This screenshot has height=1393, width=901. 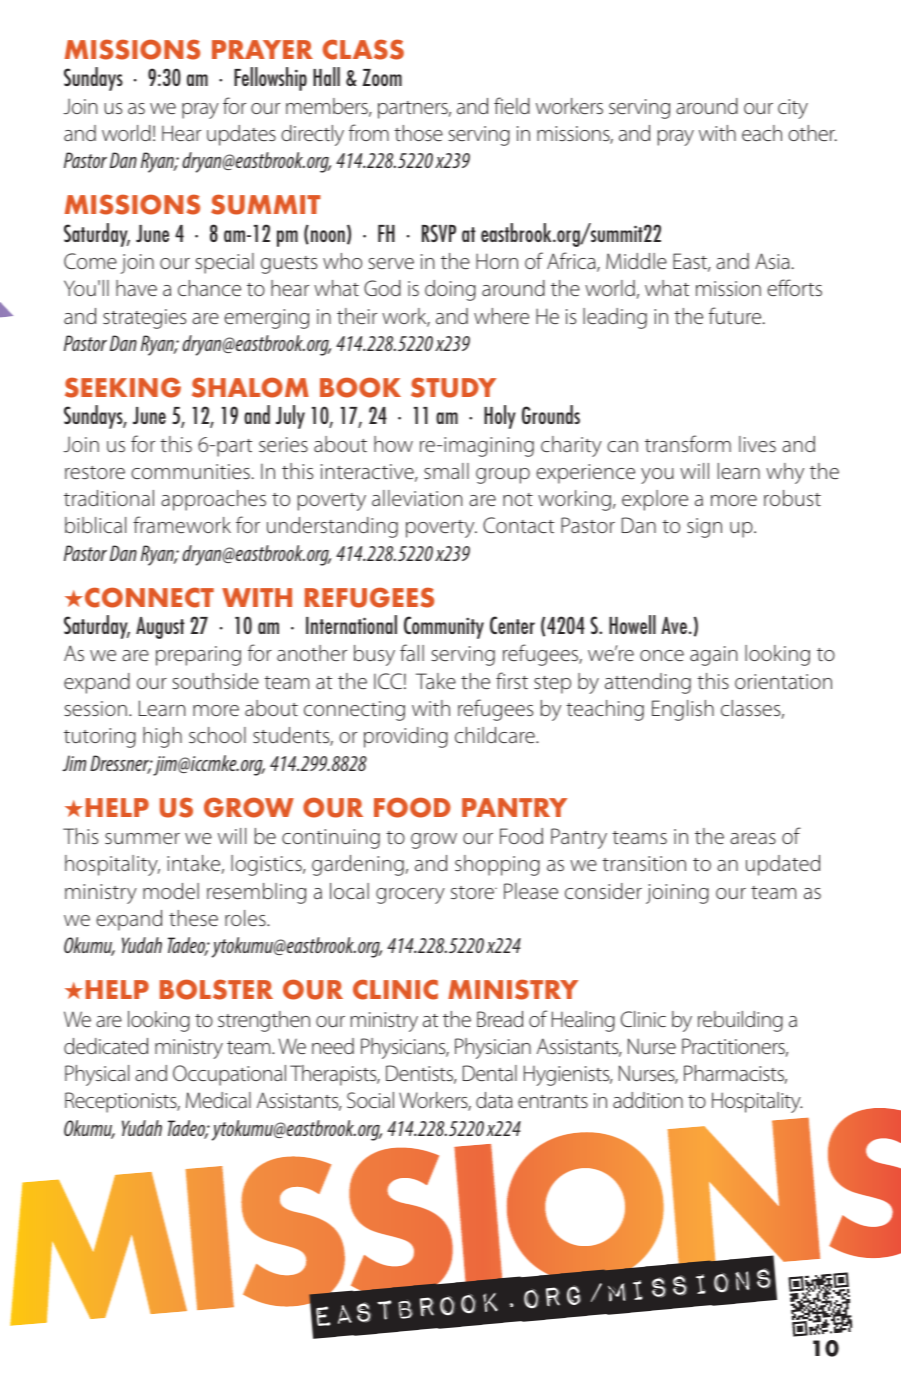 What do you see at coordinates (418, 133) in the screenshot?
I see `those` at bounding box center [418, 133].
